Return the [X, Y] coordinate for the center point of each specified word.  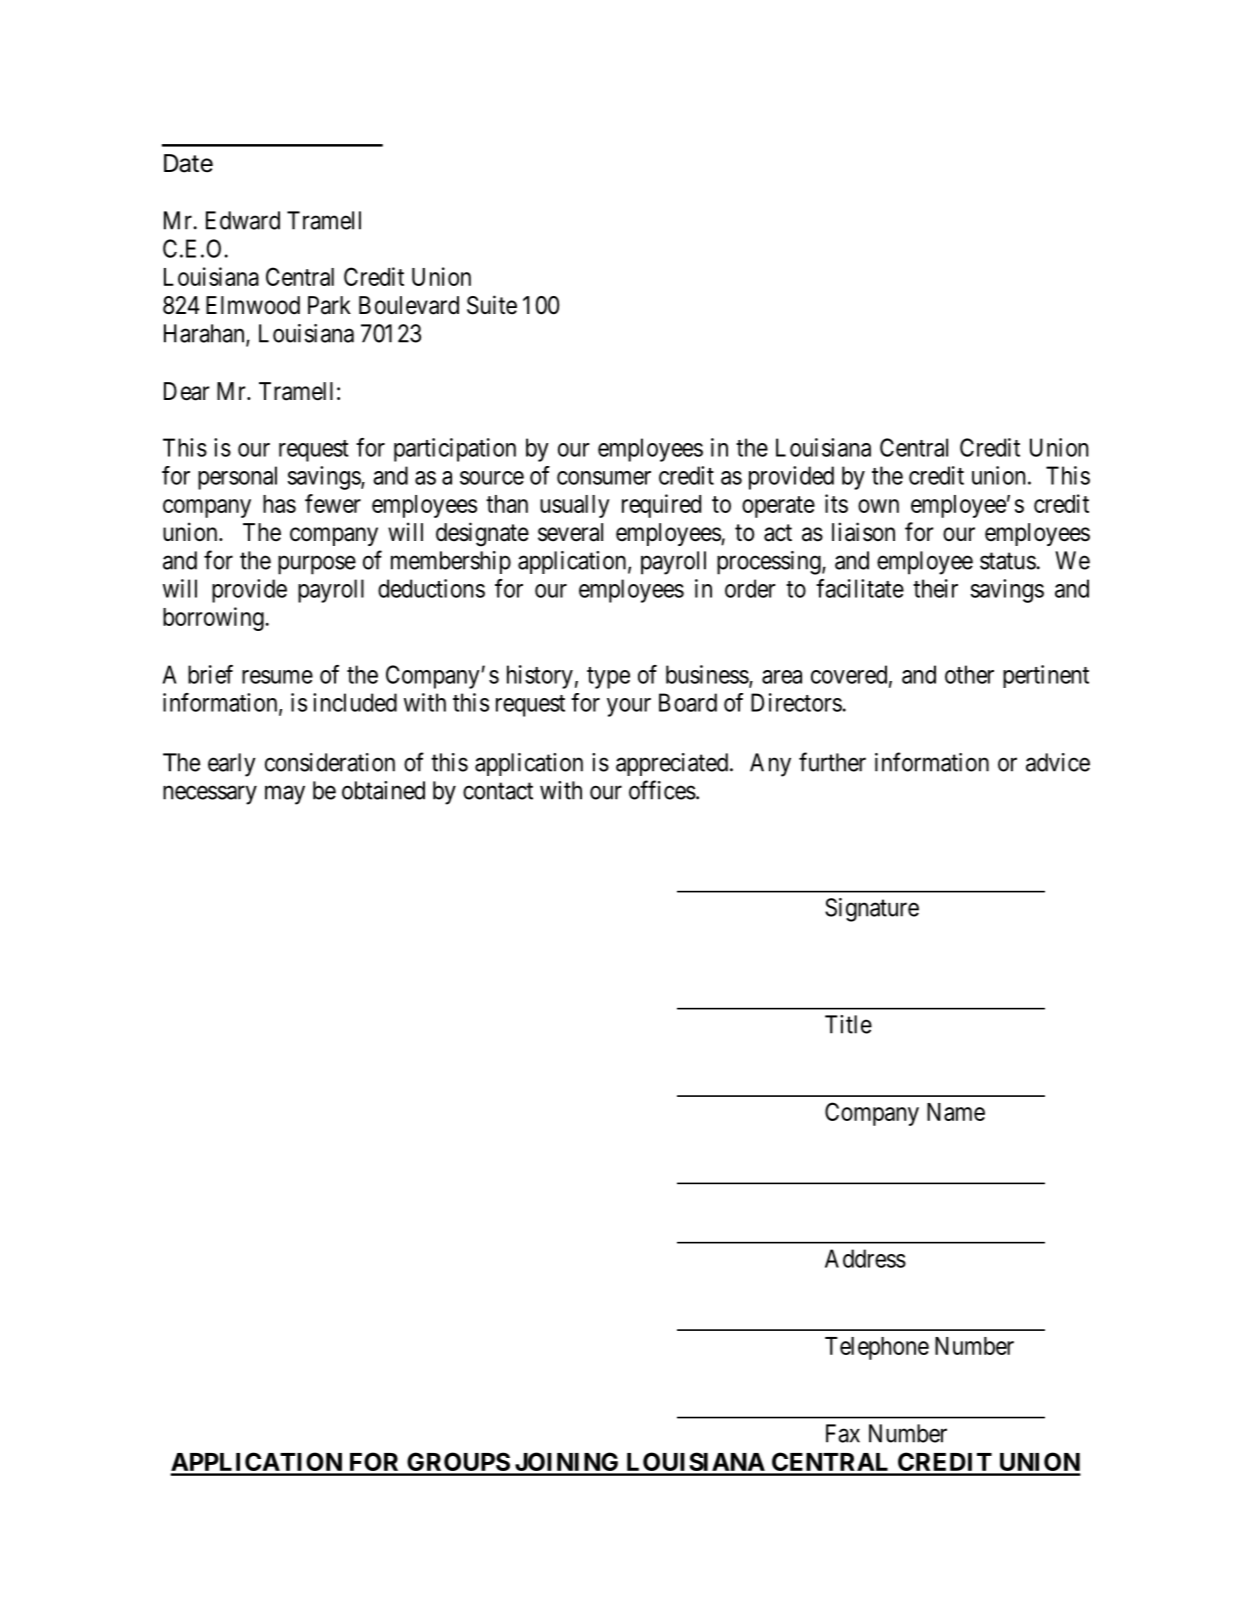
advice [1058, 762]
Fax [843, 1433]
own [878, 506]
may [285, 795]
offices [662, 790]
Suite [492, 305]
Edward [243, 220]
